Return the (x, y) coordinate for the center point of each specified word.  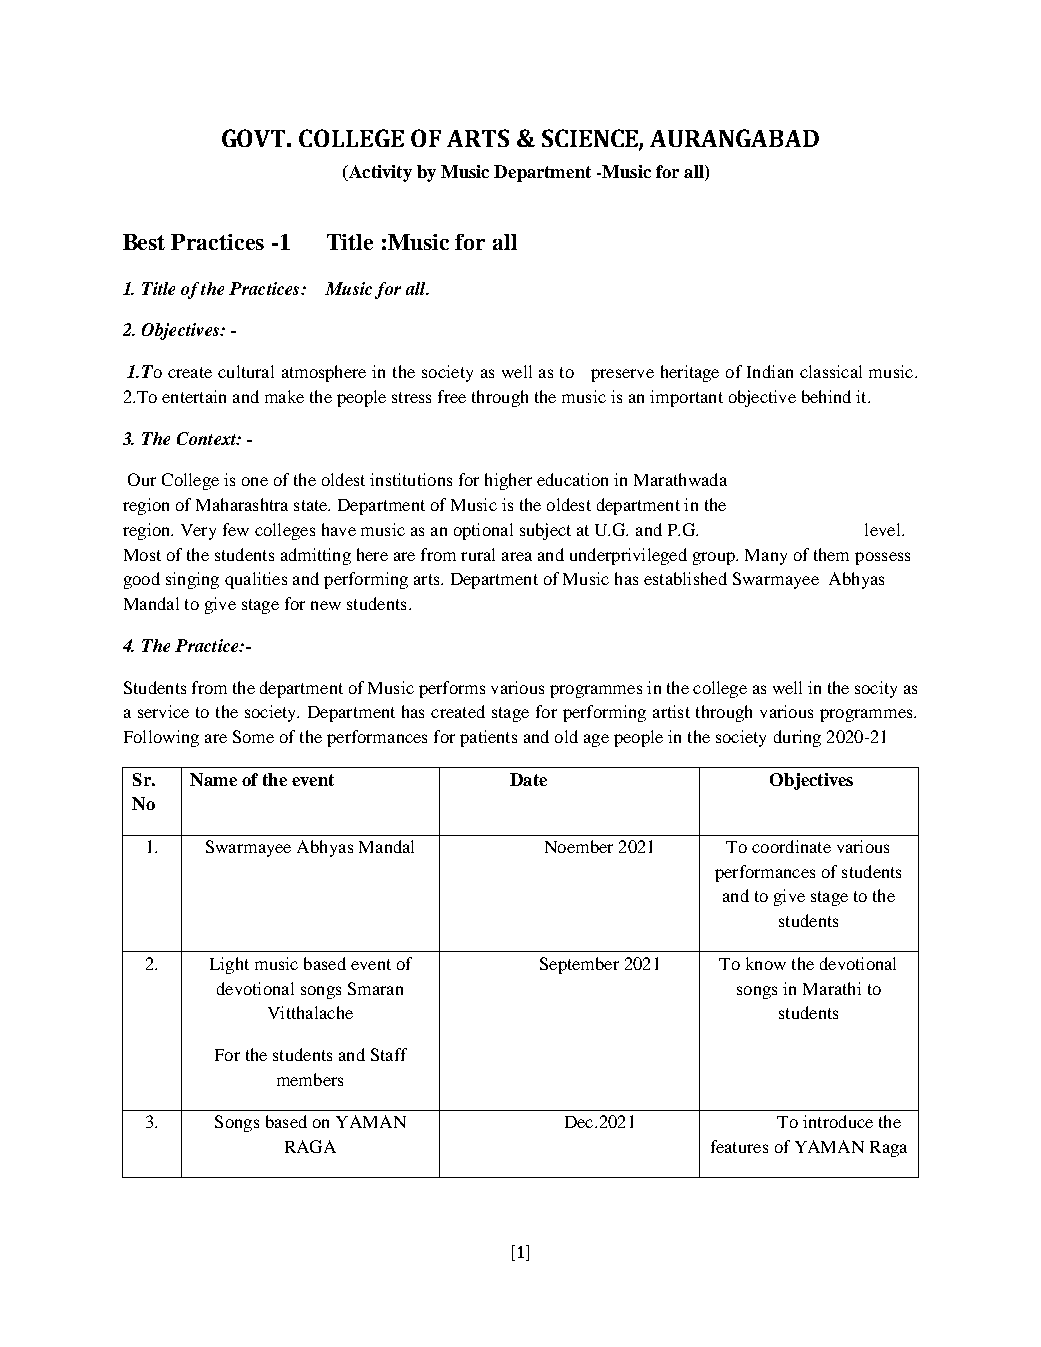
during (797, 738)
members (310, 1079)
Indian (770, 371)
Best (144, 242)
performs (452, 689)
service (163, 711)
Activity (379, 173)
